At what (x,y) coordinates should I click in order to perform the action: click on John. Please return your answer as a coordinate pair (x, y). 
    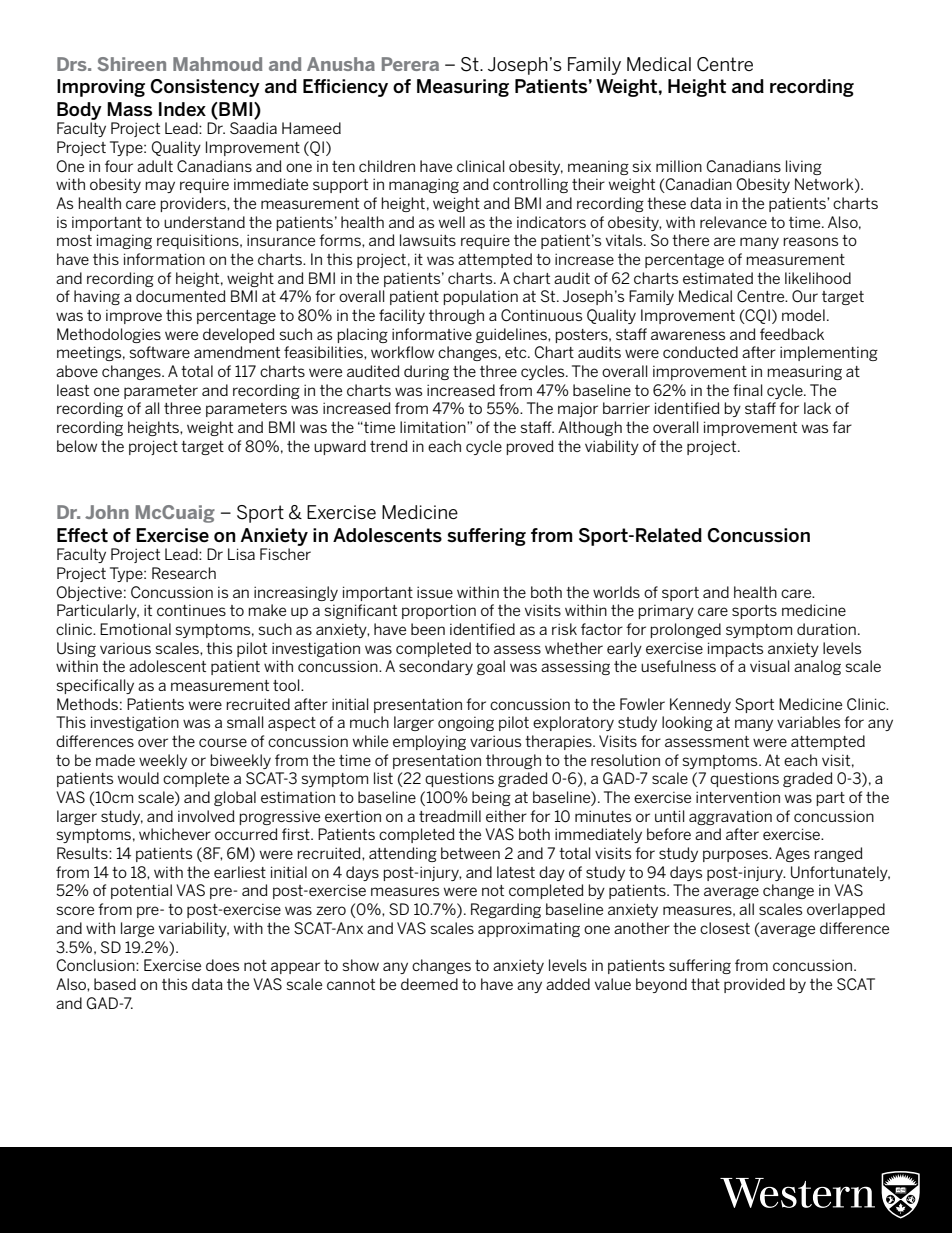
    Looking at the image, I should click on (107, 512).
